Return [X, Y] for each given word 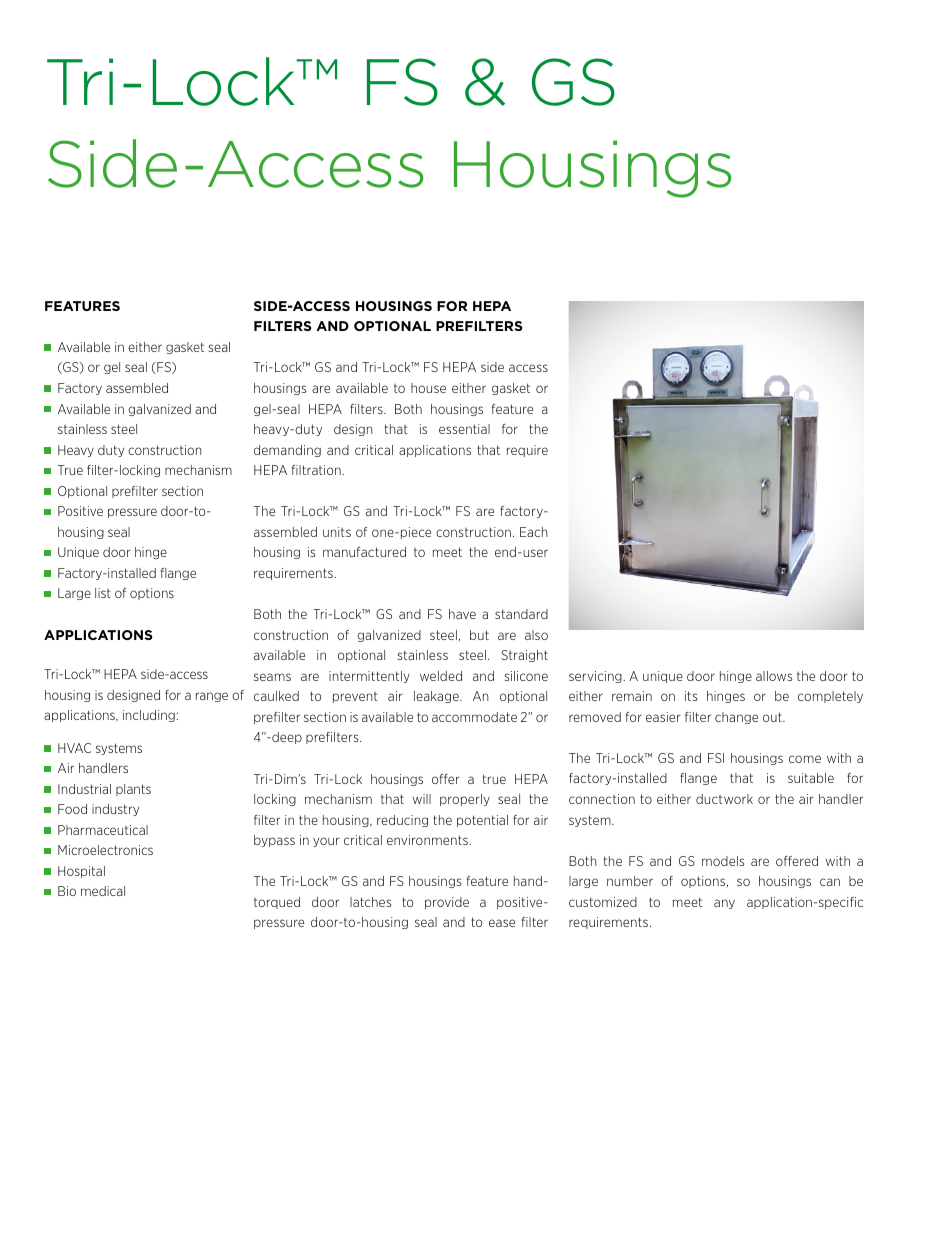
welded [441, 676]
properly [465, 800]
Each [534, 532]
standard [521, 614]
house [428, 388]
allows [774, 676]
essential [464, 429]
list [103, 593]
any [724, 904]
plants [133, 790]
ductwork [724, 799]
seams [272, 677]
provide [447, 903]
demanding [287, 451]
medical [103, 891]
